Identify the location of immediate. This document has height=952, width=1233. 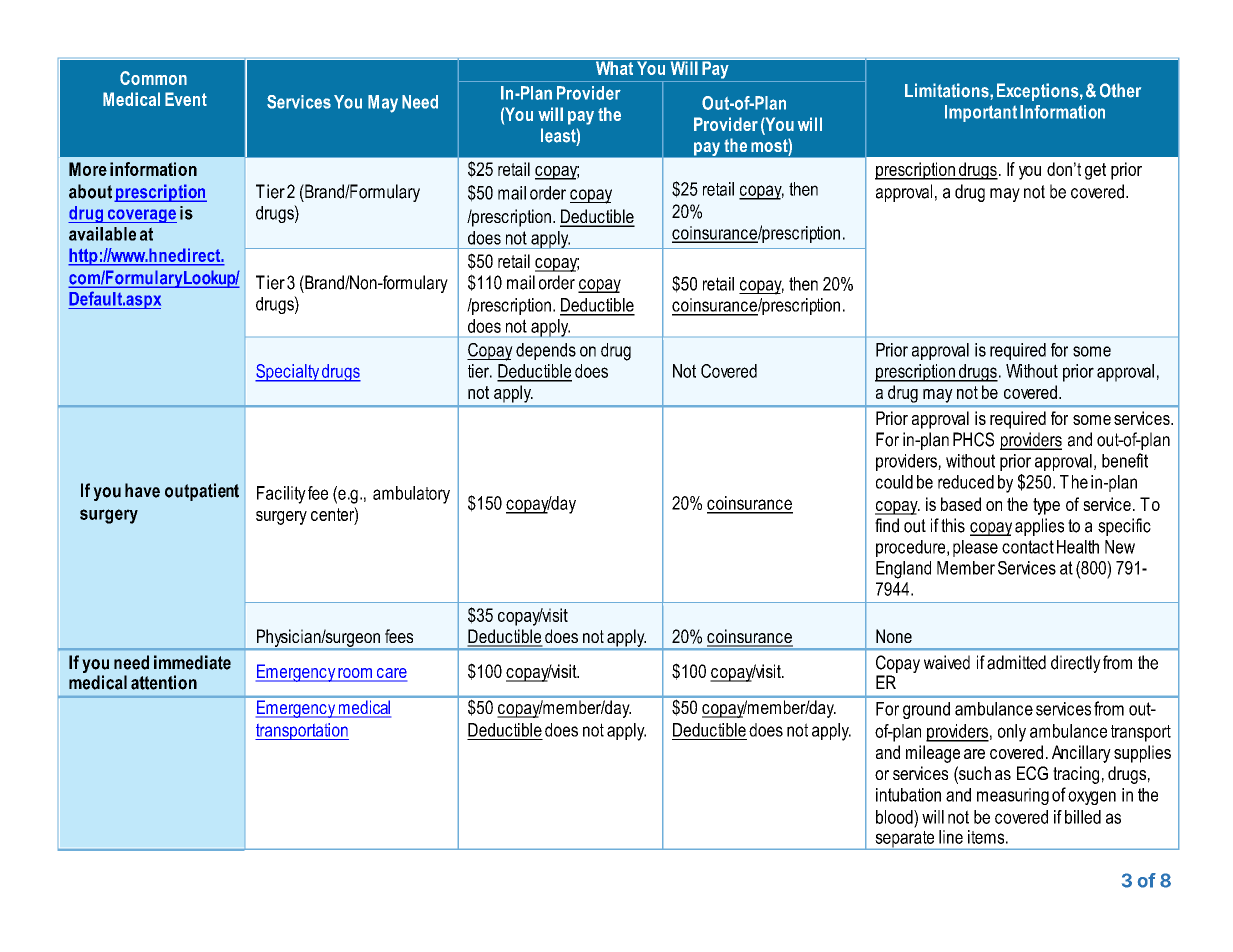
(192, 662).
